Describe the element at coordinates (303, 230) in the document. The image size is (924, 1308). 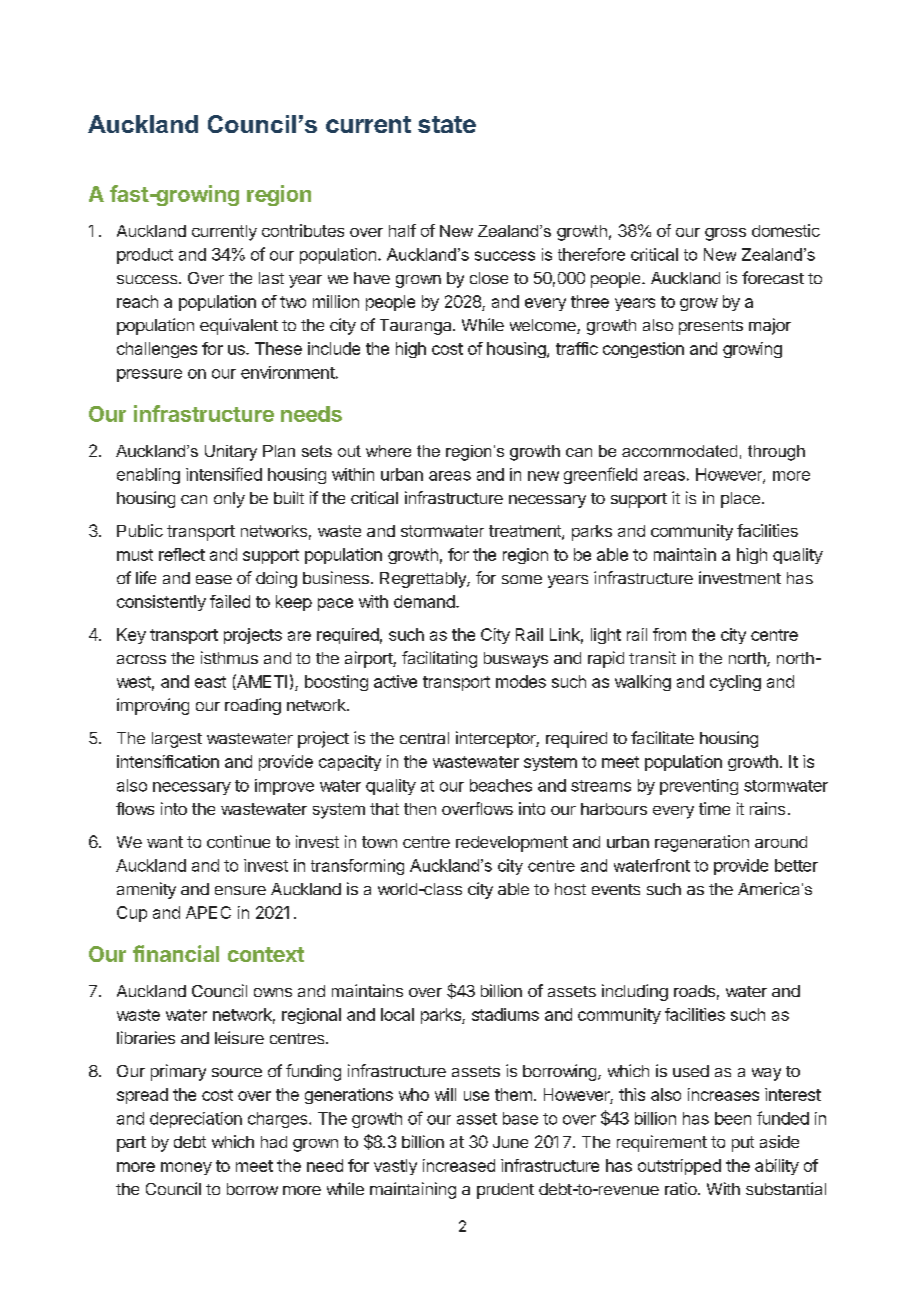
I see `contributes` at that location.
